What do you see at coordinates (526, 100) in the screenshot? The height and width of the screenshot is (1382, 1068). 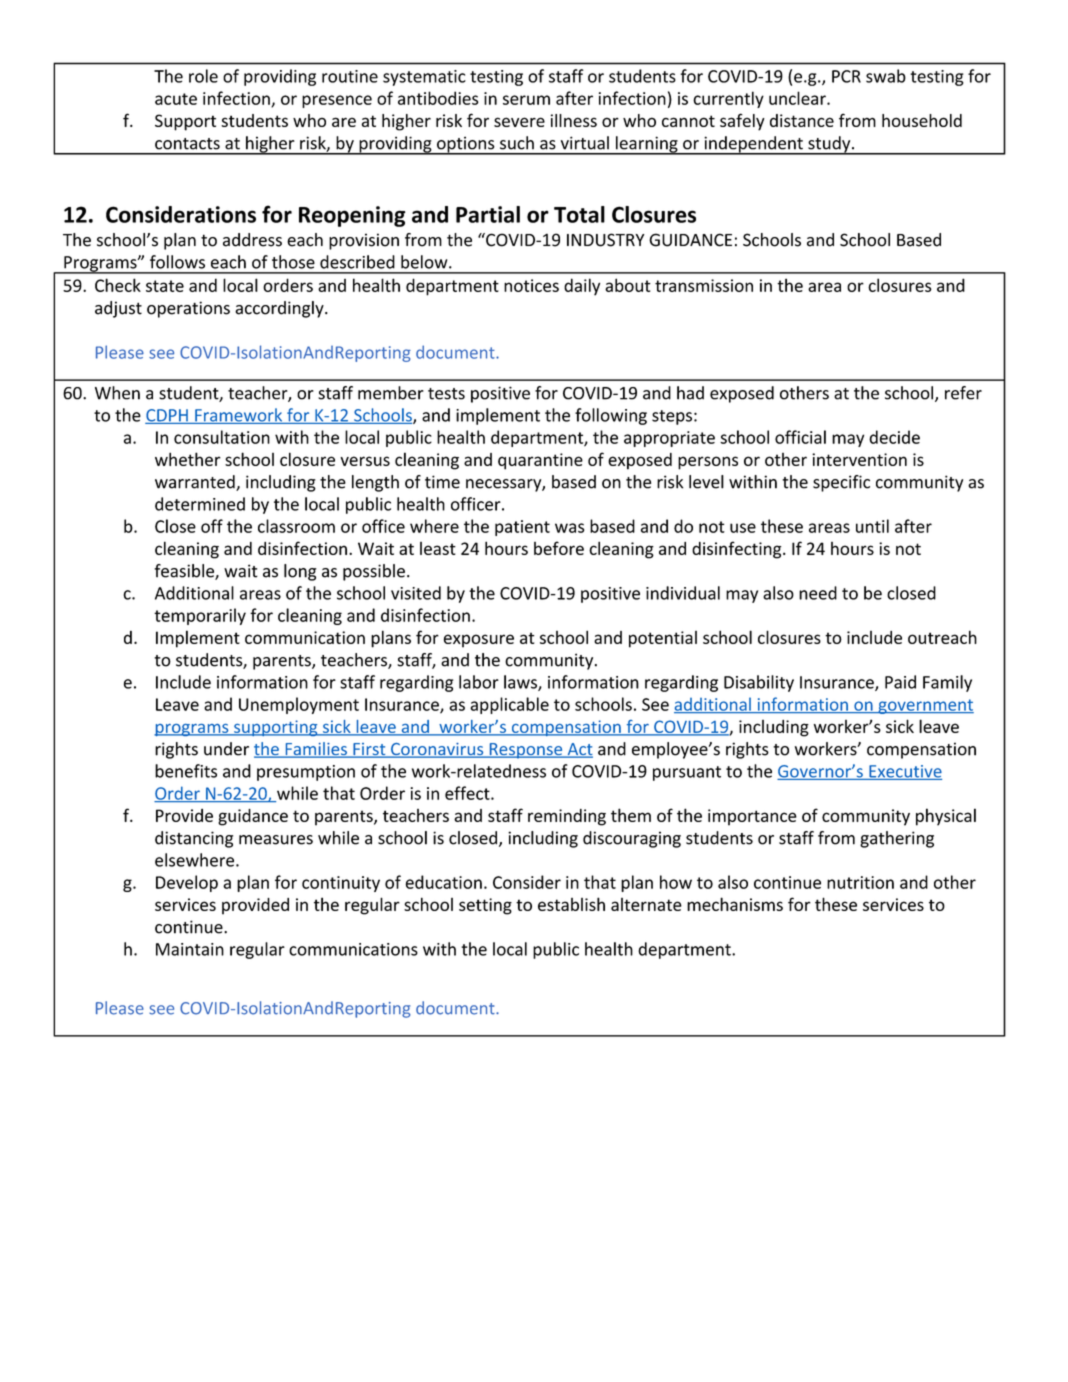 I see `serum` at bounding box center [526, 100].
